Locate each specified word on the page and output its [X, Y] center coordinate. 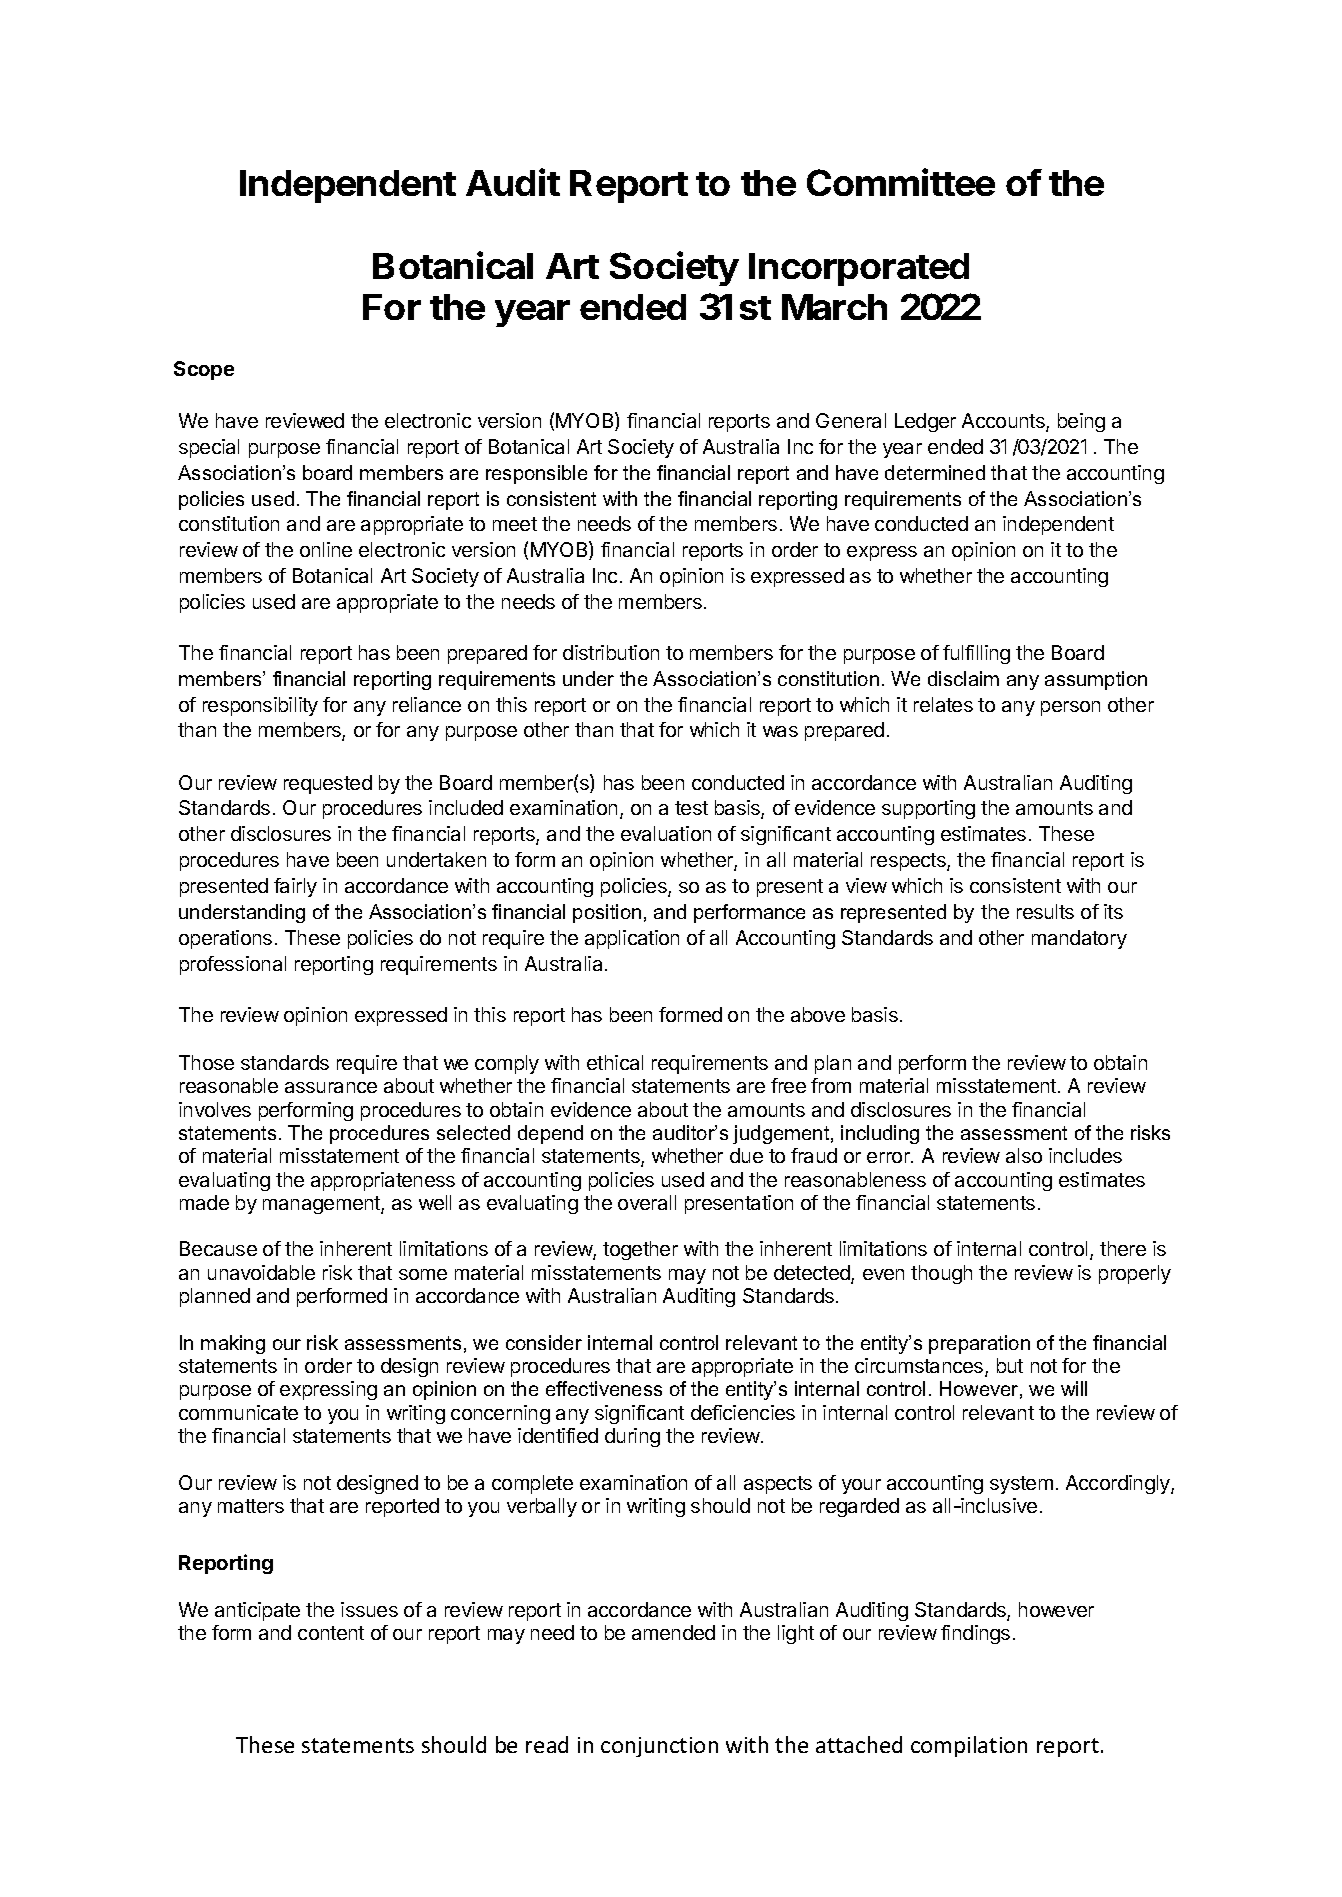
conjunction [659, 1747]
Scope [204, 370]
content [331, 1633]
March [834, 307]
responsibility [260, 706]
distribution [611, 652]
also [1024, 1155]
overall [647, 1202]
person [1070, 708]
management [322, 1205]
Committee [901, 182]
